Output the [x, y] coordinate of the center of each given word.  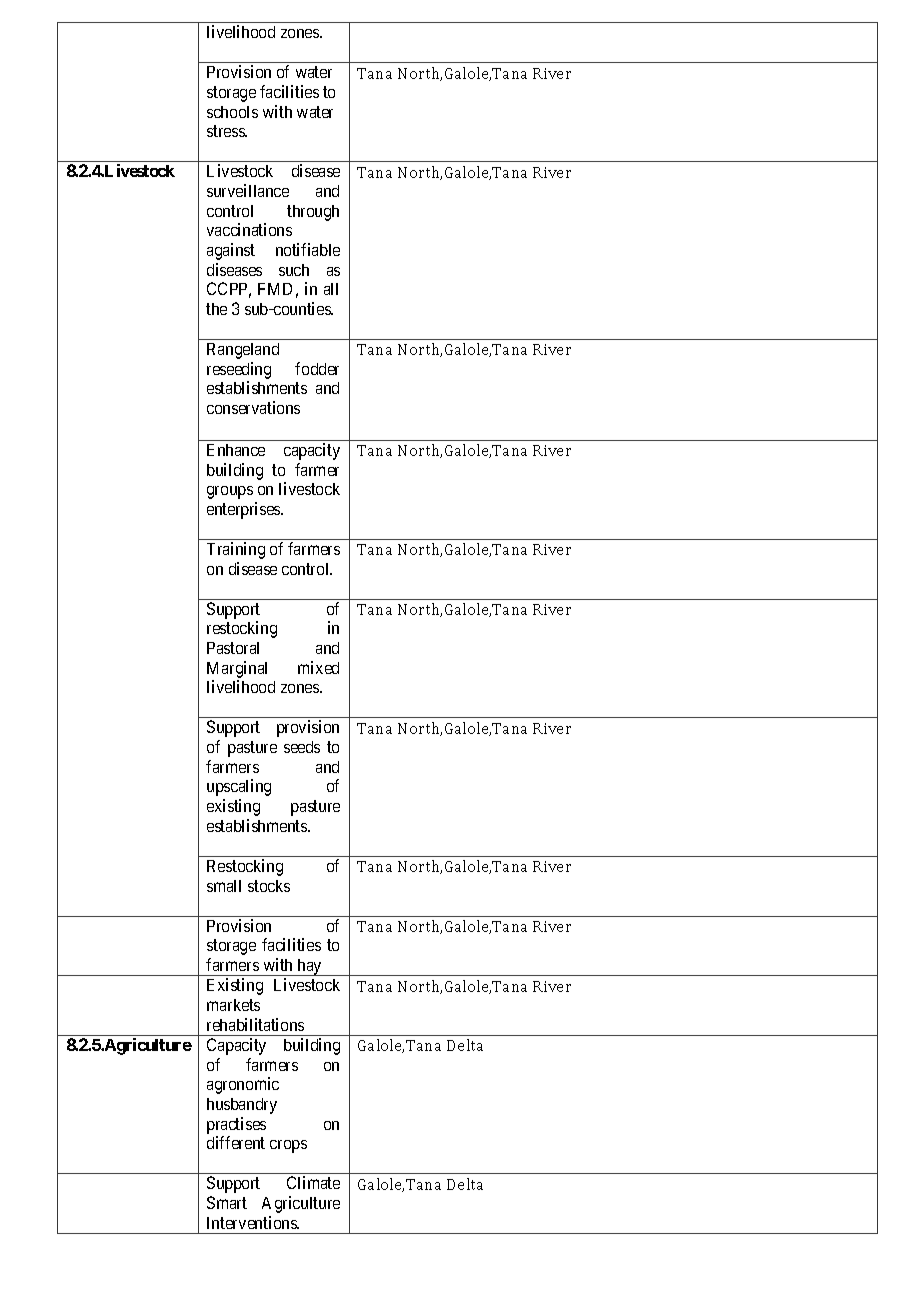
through [313, 213]
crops [288, 1146]
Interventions [253, 1222]
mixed [318, 667]
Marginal [237, 669]
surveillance [248, 190]
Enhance [236, 450]
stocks [269, 886]
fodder [317, 368]
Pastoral [233, 648]
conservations [253, 407]
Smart [227, 1202]
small [224, 886]
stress [226, 131]
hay [309, 967]
